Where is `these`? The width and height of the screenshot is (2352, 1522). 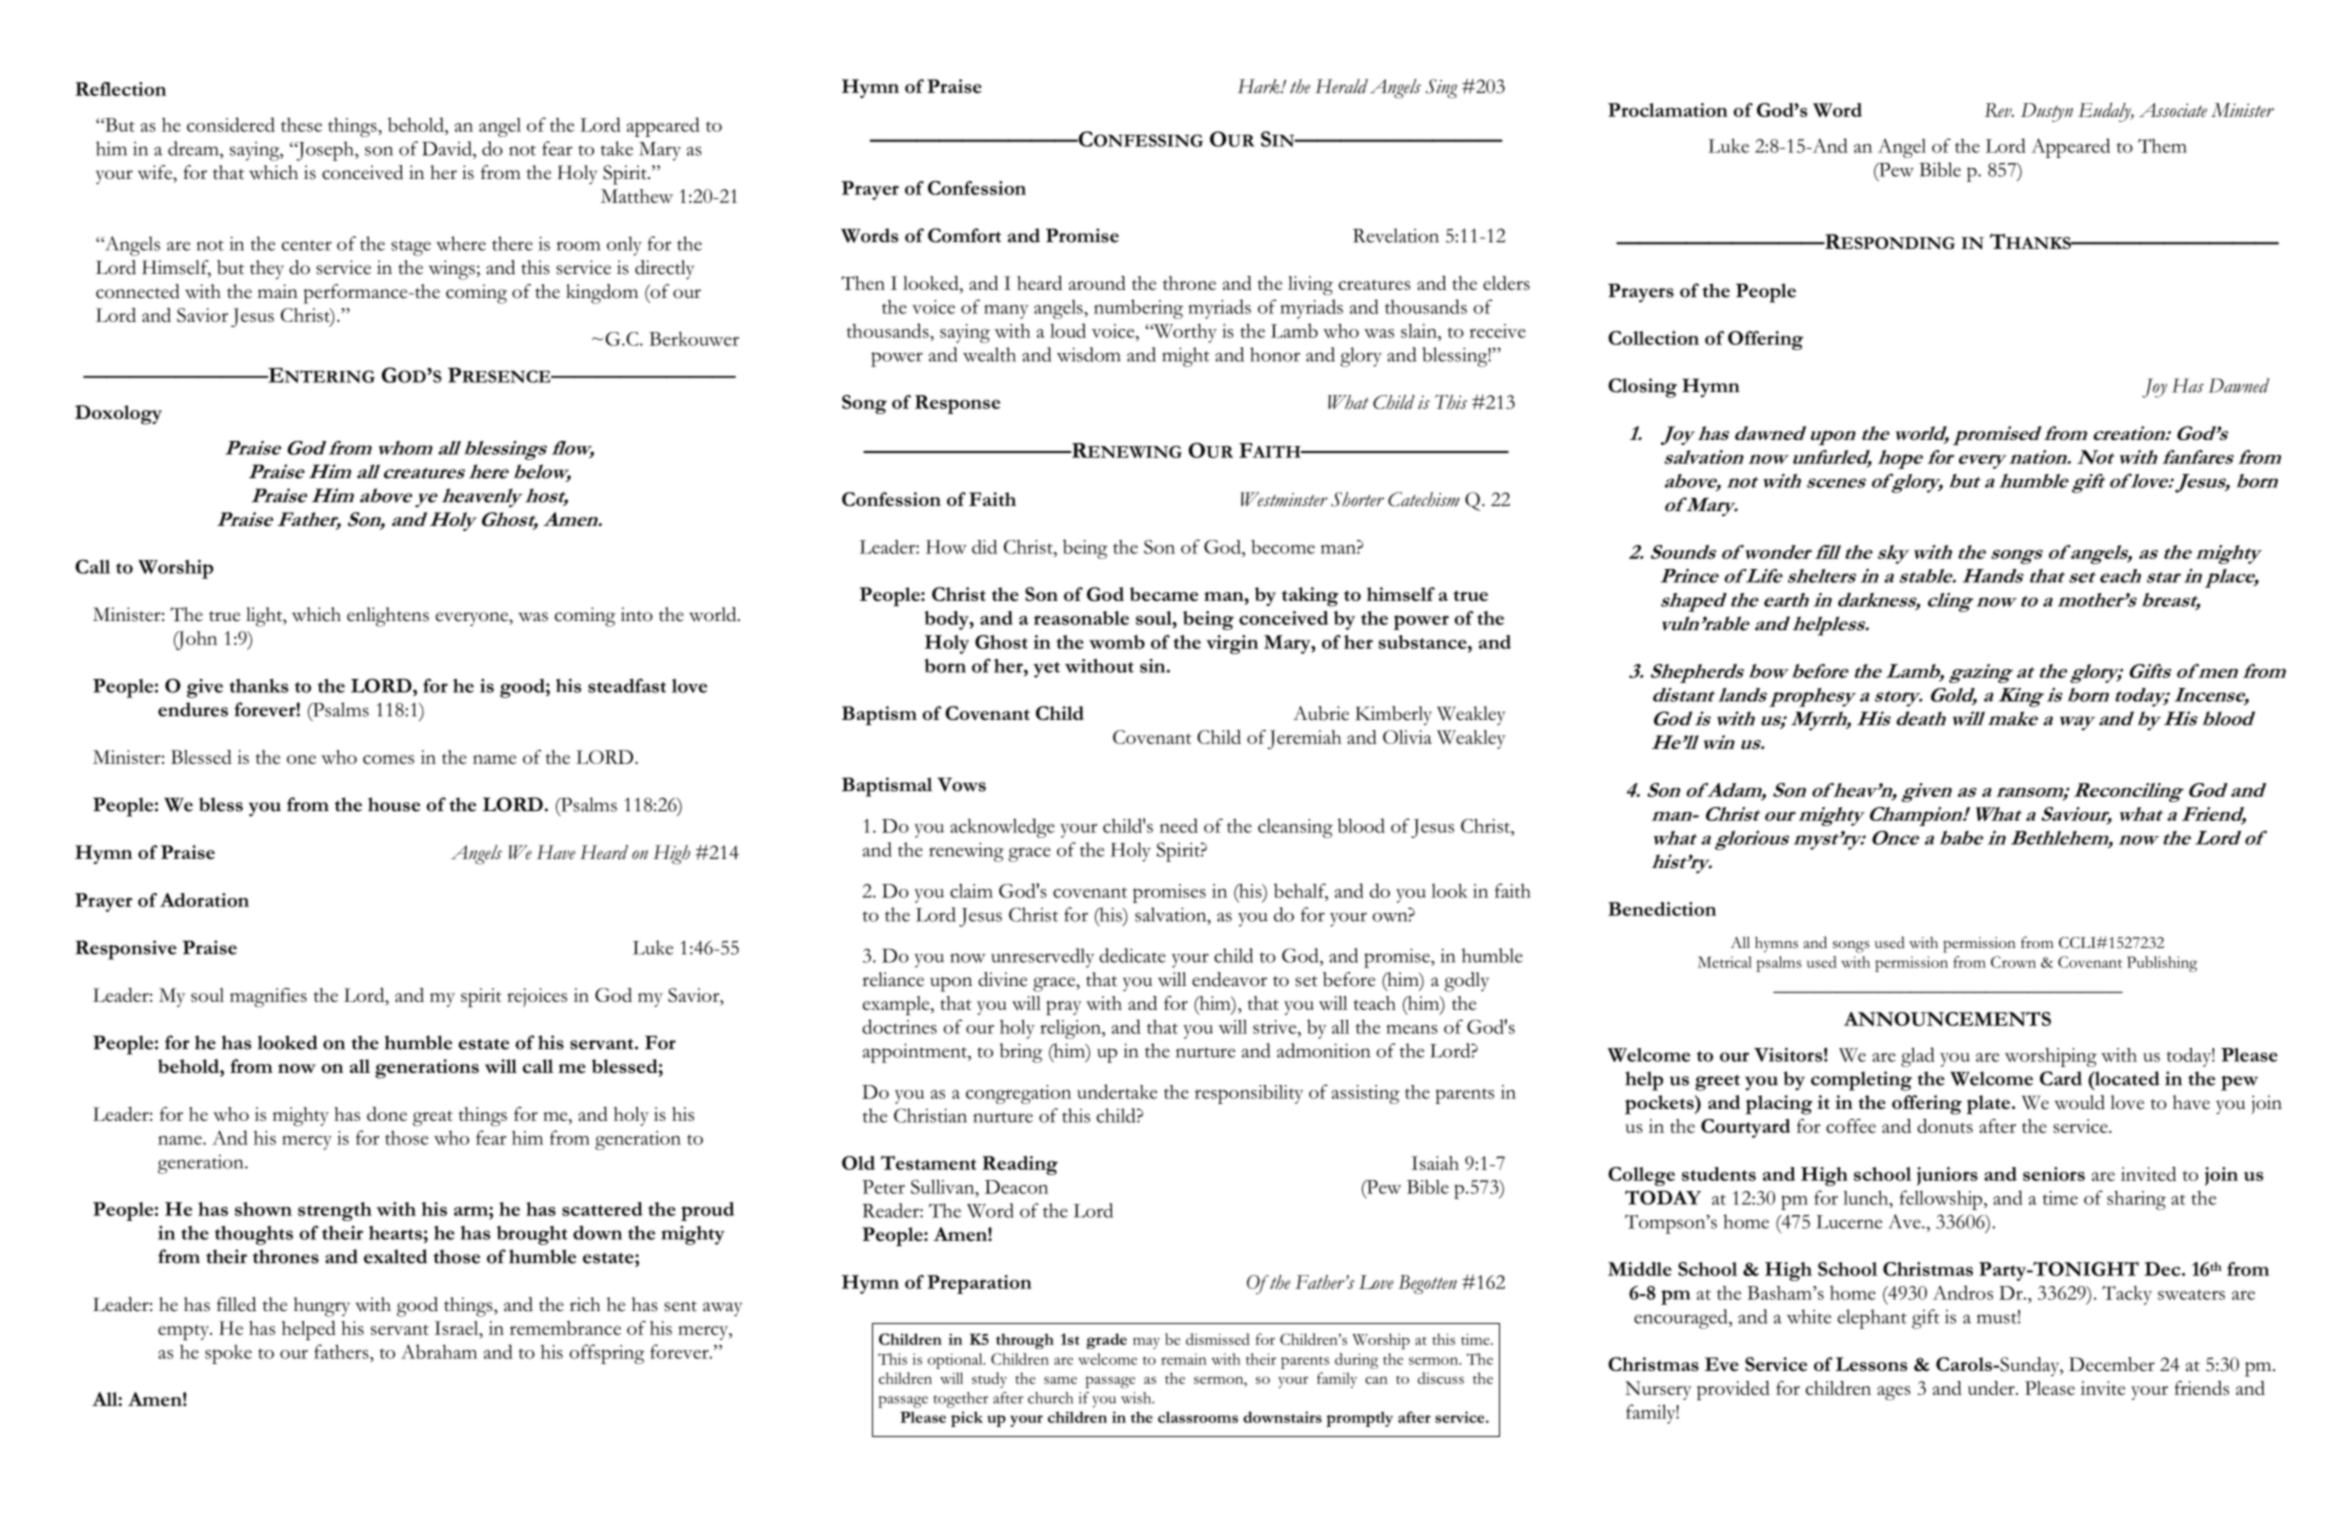
these is located at coordinates (301, 124).
